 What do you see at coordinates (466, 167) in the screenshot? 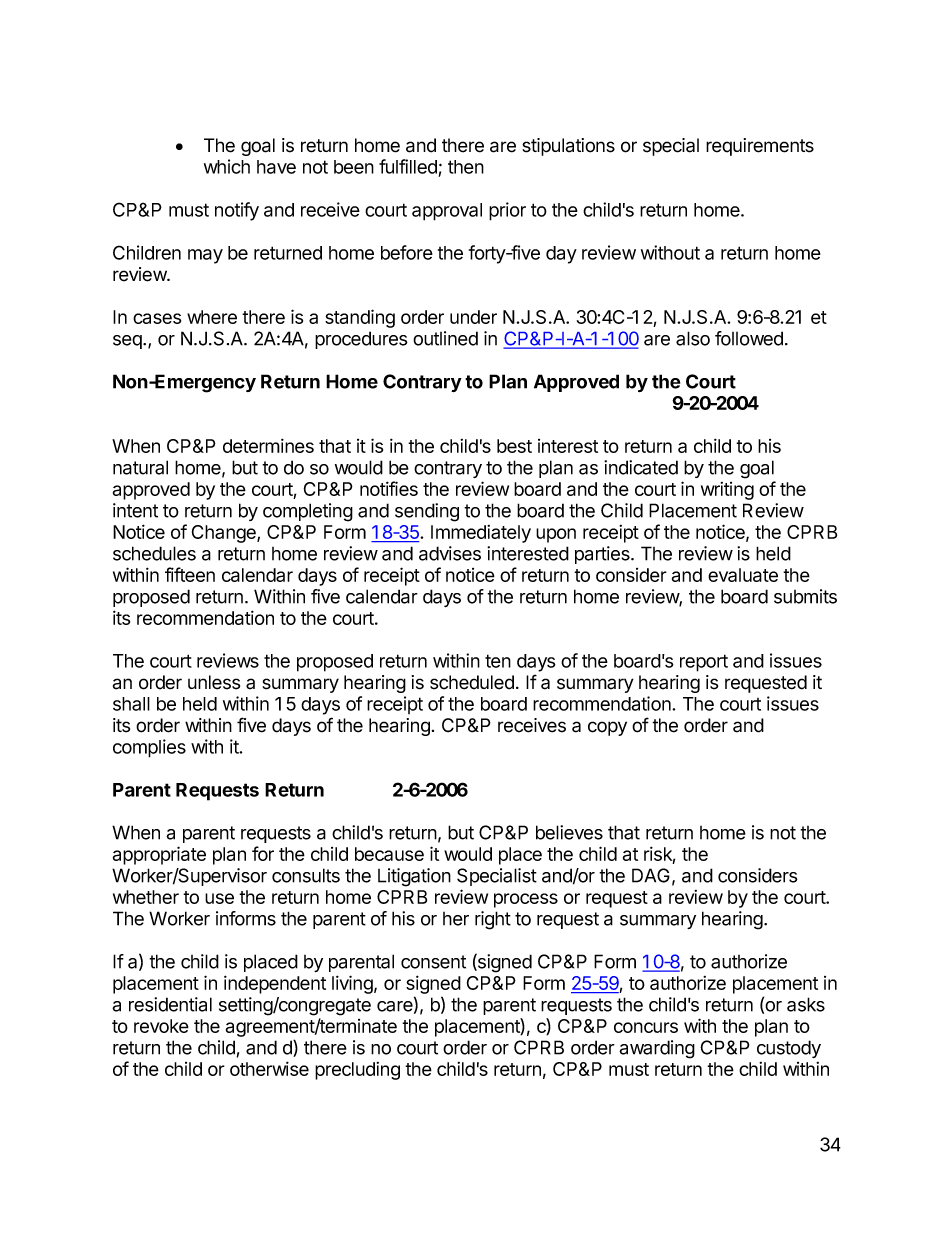
I see `then` at bounding box center [466, 167].
